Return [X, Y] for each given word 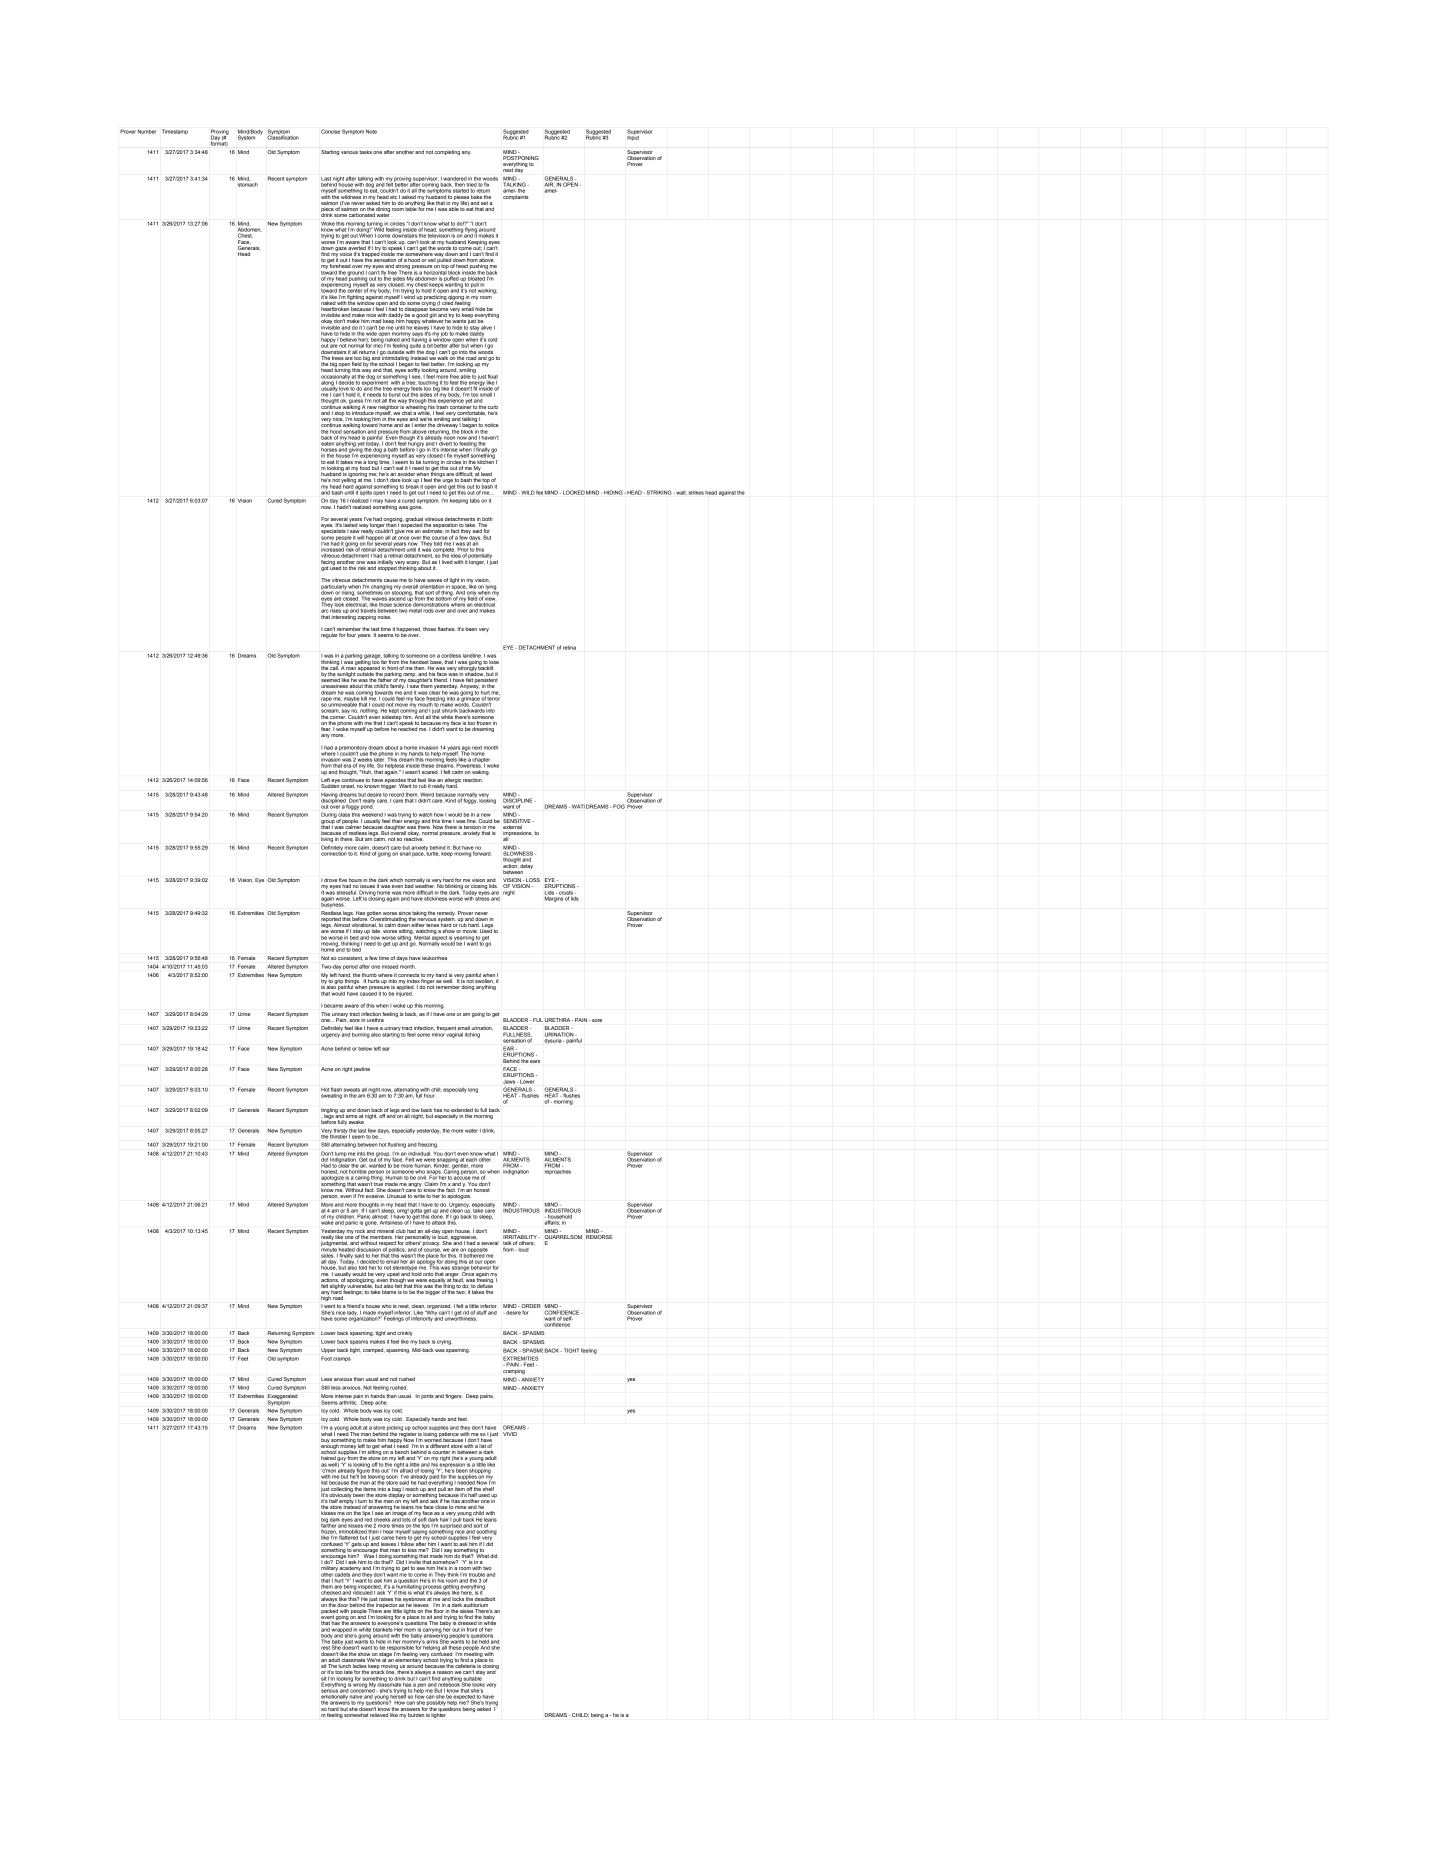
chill [436, 1090]
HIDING [614, 492]
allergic [453, 782]
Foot [326, 1358]
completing [447, 152]
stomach [248, 183]
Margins [555, 898]
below [365, 1049]
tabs [475, 501]
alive [486, 328]
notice [492, 425]
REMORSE [599, 1237]
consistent [350, 958]
